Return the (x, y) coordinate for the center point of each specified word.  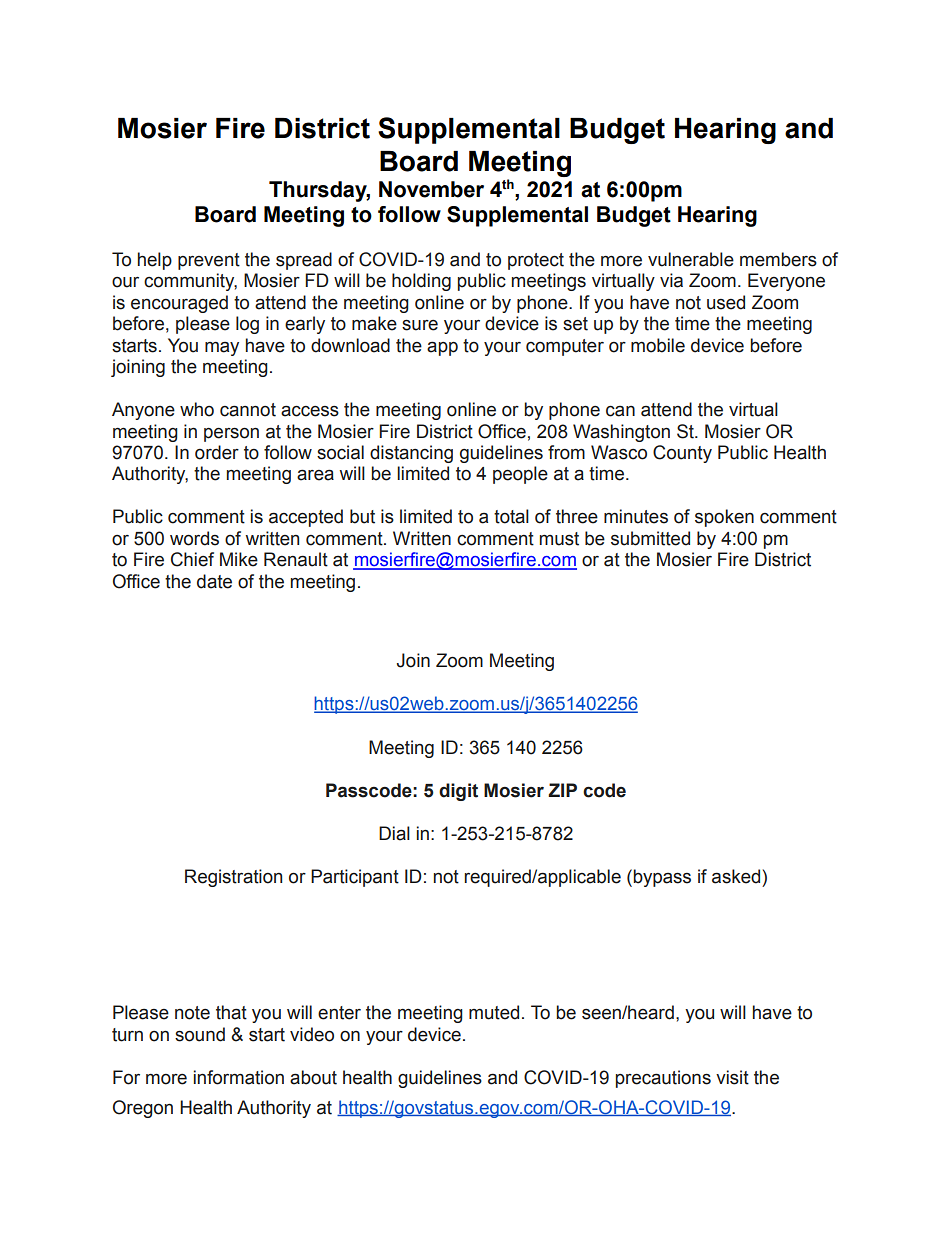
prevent (209, 261)
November (431, 189)
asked (736, 876)
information (239, 1077)
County (682, 454)
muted (494, 1012)
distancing (411, 454)
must (559, 539)
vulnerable (691, 259)
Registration (233, 878)
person (231, 435)
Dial (394, 833)
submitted (650, 538)
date (214, 581)
